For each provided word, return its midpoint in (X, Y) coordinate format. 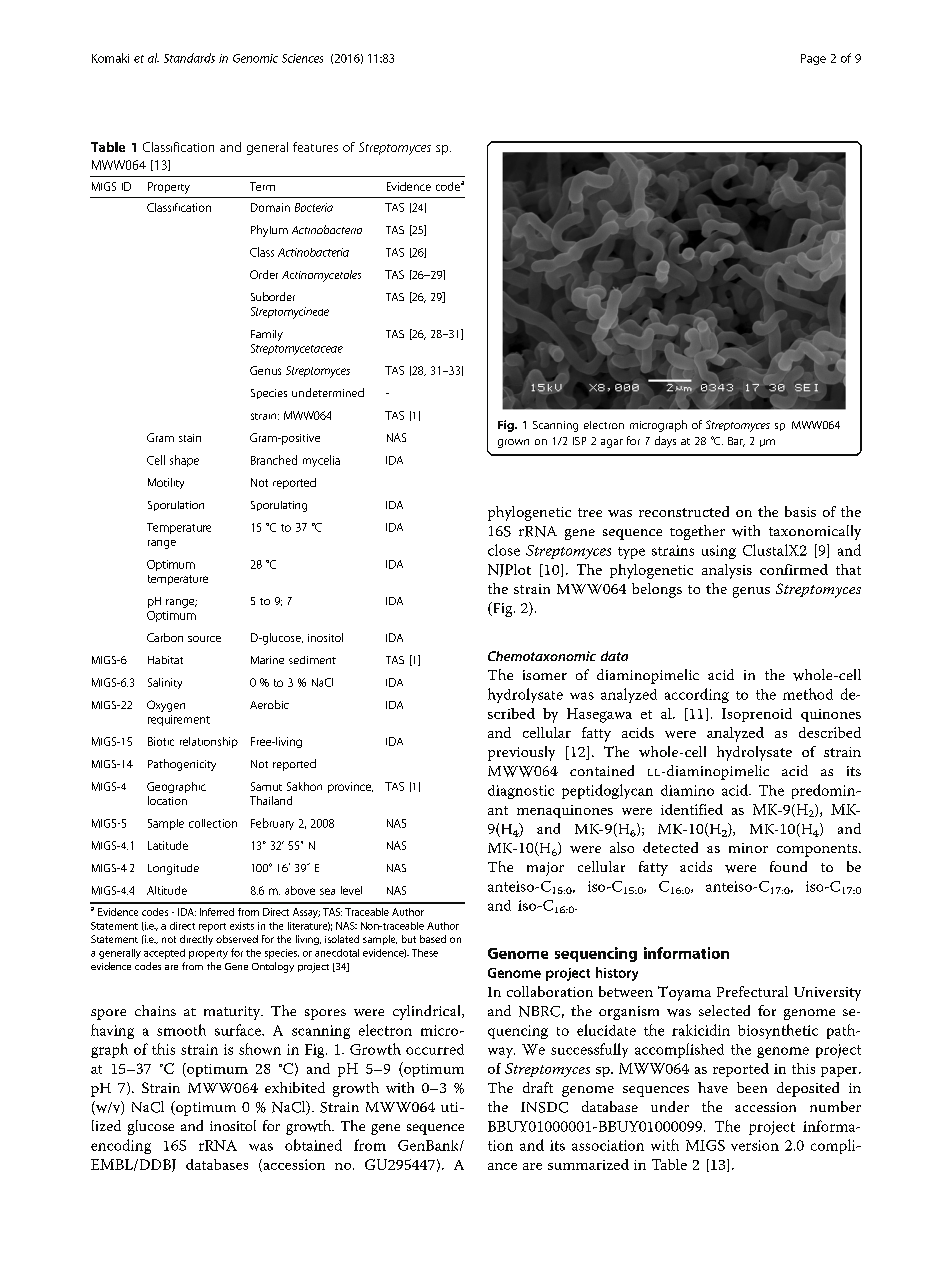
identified (692, 809)
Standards (189, 58)
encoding (121, 1146)
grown (513, 443)
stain (190, 438)
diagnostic (521, 792)
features (315, 147)
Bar (736, 442)
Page (813, 59)
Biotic (161, 741)
